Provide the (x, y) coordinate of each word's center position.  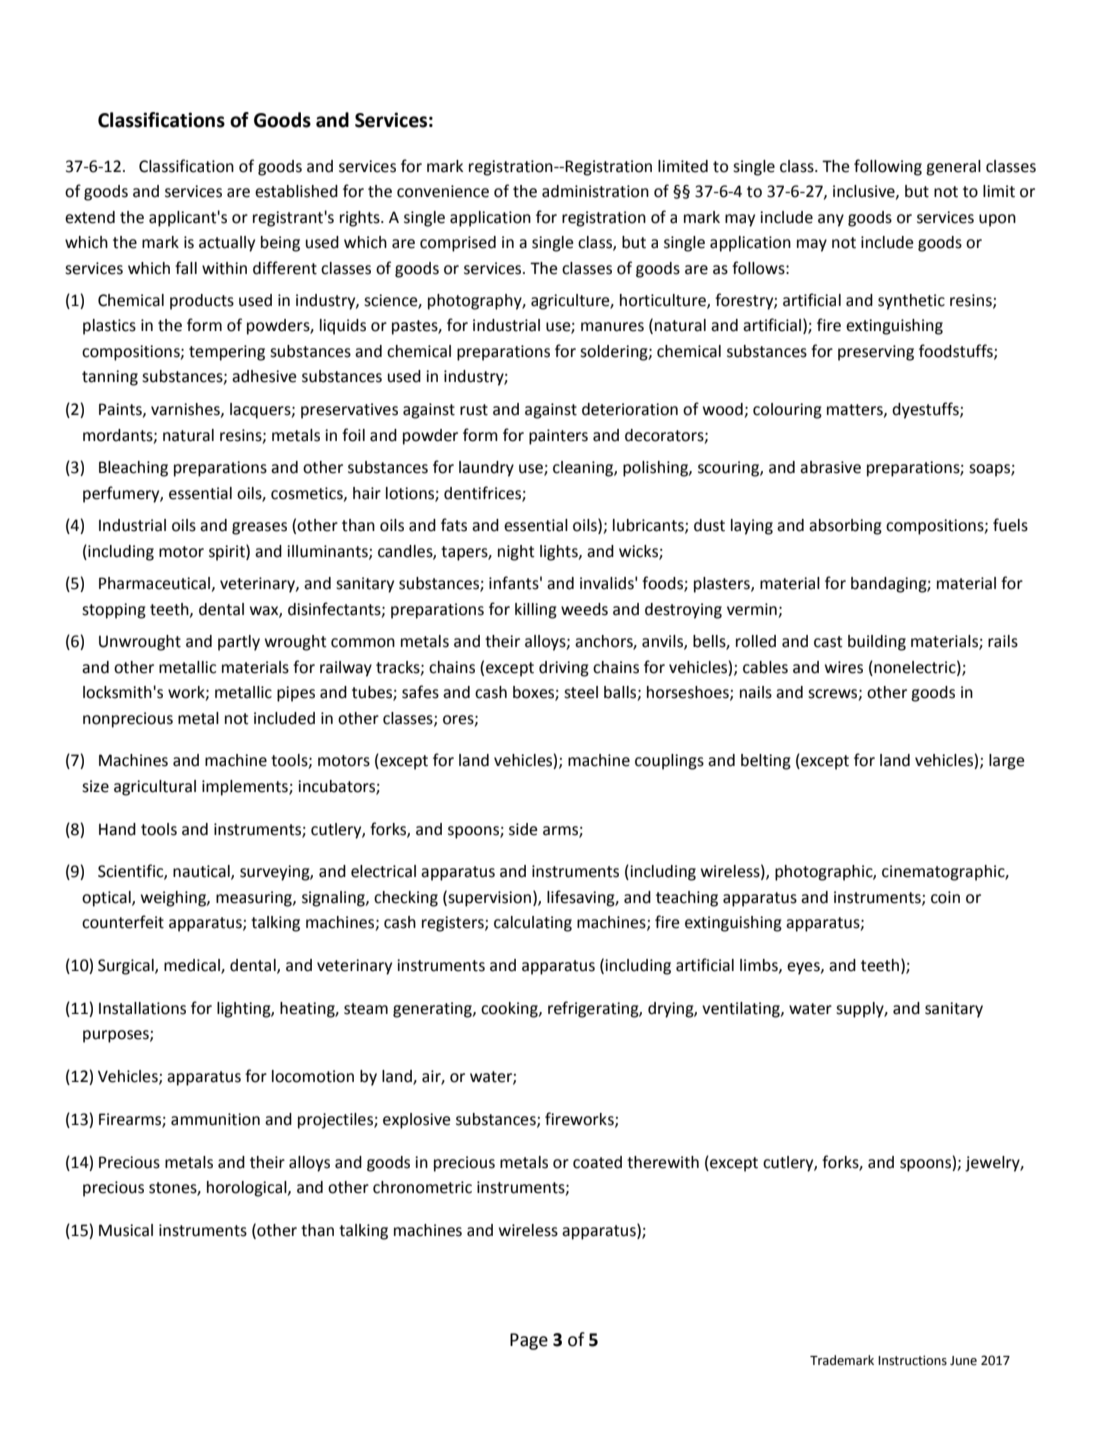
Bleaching (133, 469)
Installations (142, 1008)
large (1006, 762)
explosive (416, 1121)
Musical (126, 1230)
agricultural (155, 788)
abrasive (830, 467)
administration (595, 191)
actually (227, 244)
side (523, 829)
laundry (486, 469)
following (888, 167)
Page (529, 1341)
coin (945, 897)
